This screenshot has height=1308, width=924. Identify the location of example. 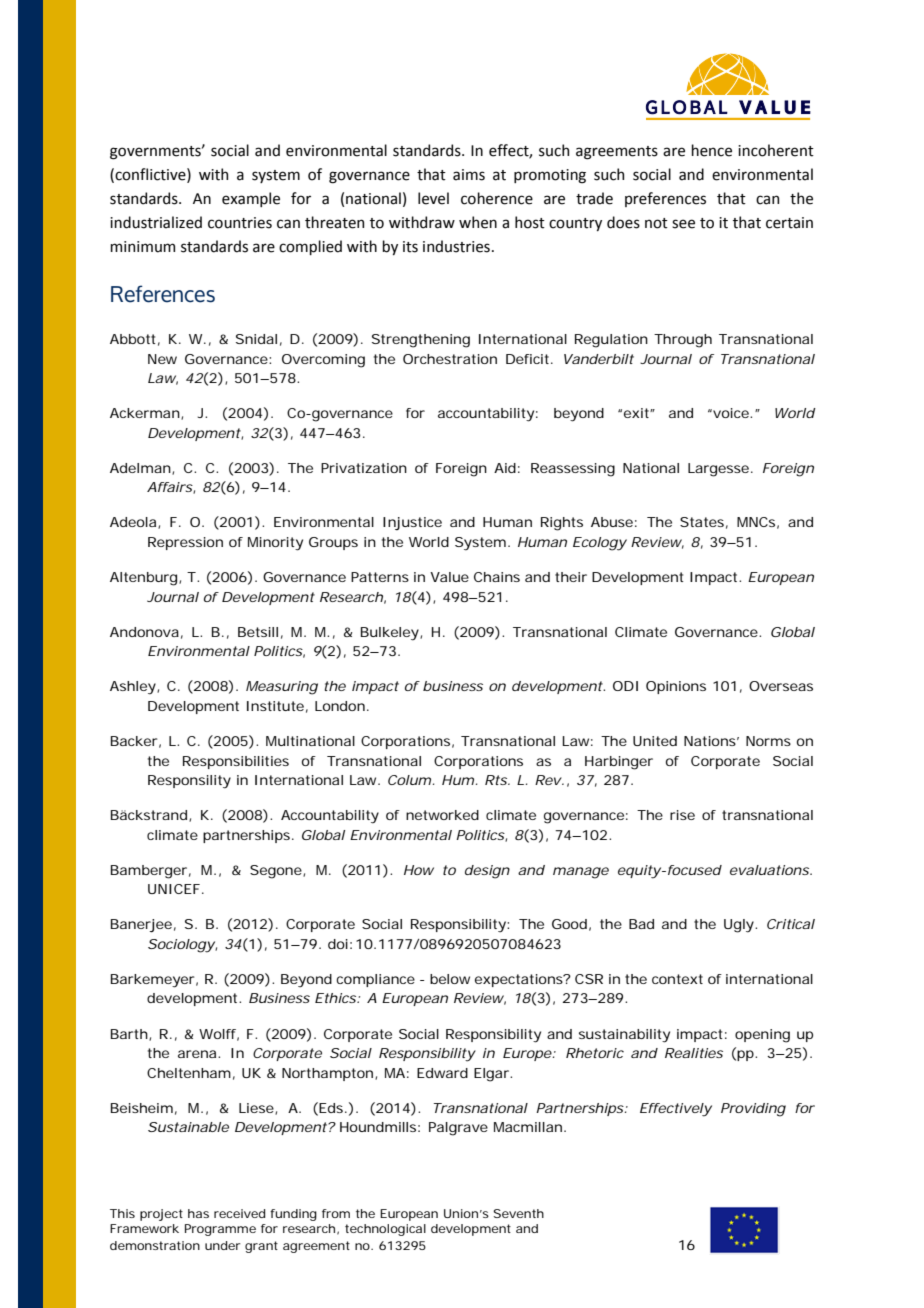
(251, 199).
